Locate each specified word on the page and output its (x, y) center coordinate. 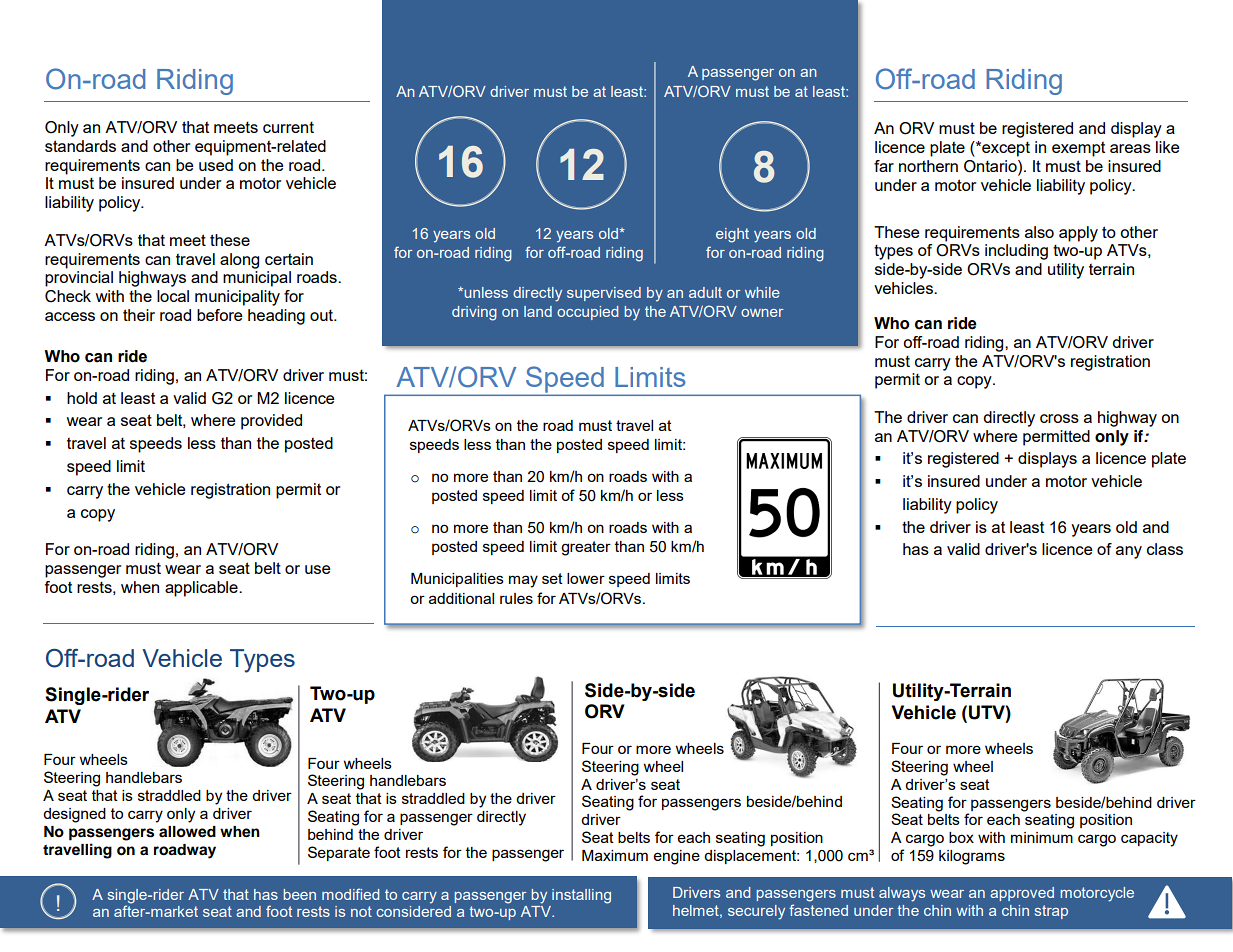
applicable (202, 589)
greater (586, 548)
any (1129, 552)
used (216, 165)
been (300, 894)
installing (581, 896)
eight (732, 235)
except (1005, 149)
